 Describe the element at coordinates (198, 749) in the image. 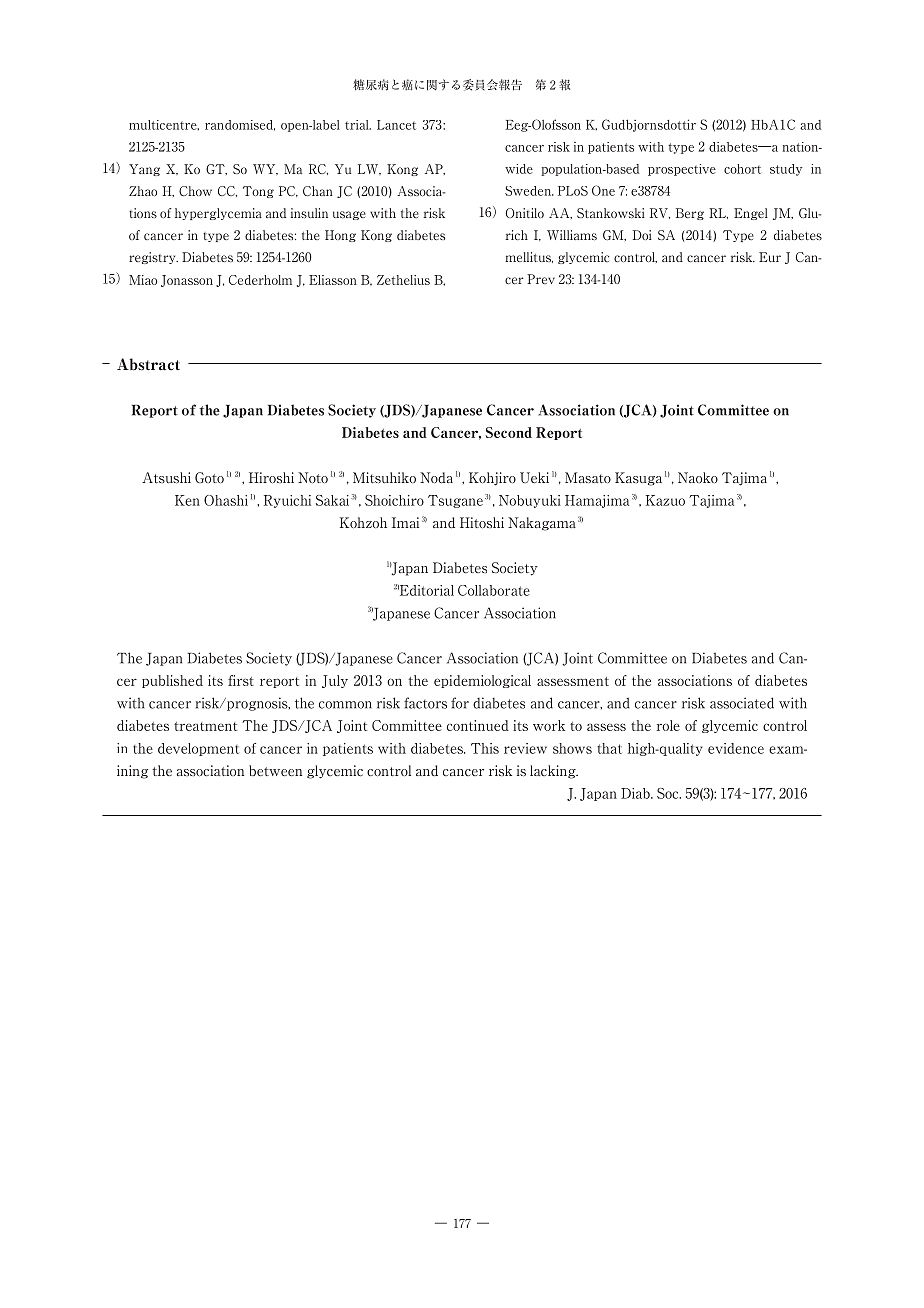

I see `development` at that location.
